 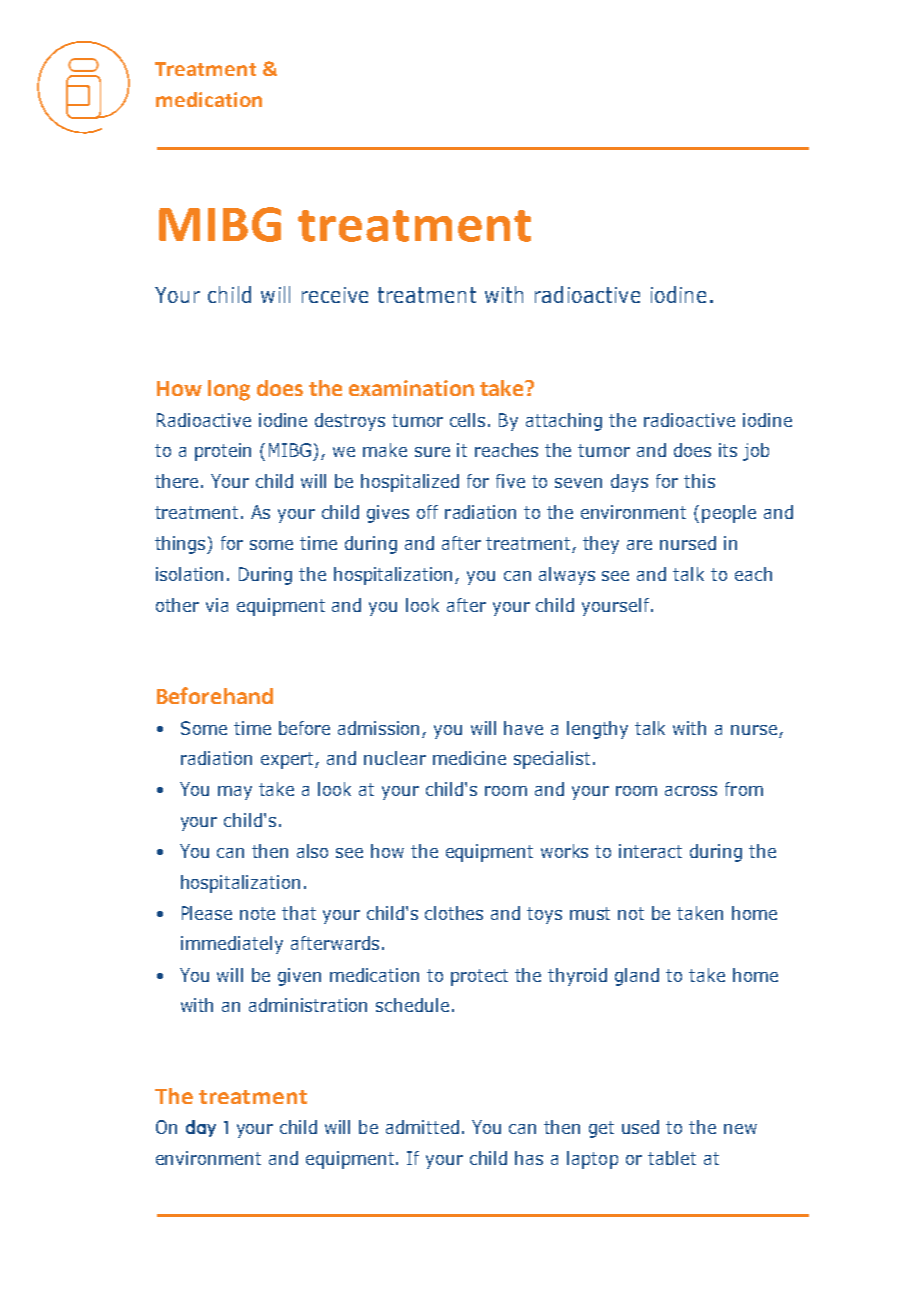 What do you see at coordinates (217, 605) in the screenshot?
I see `via` at bounding box center [217, 605].
